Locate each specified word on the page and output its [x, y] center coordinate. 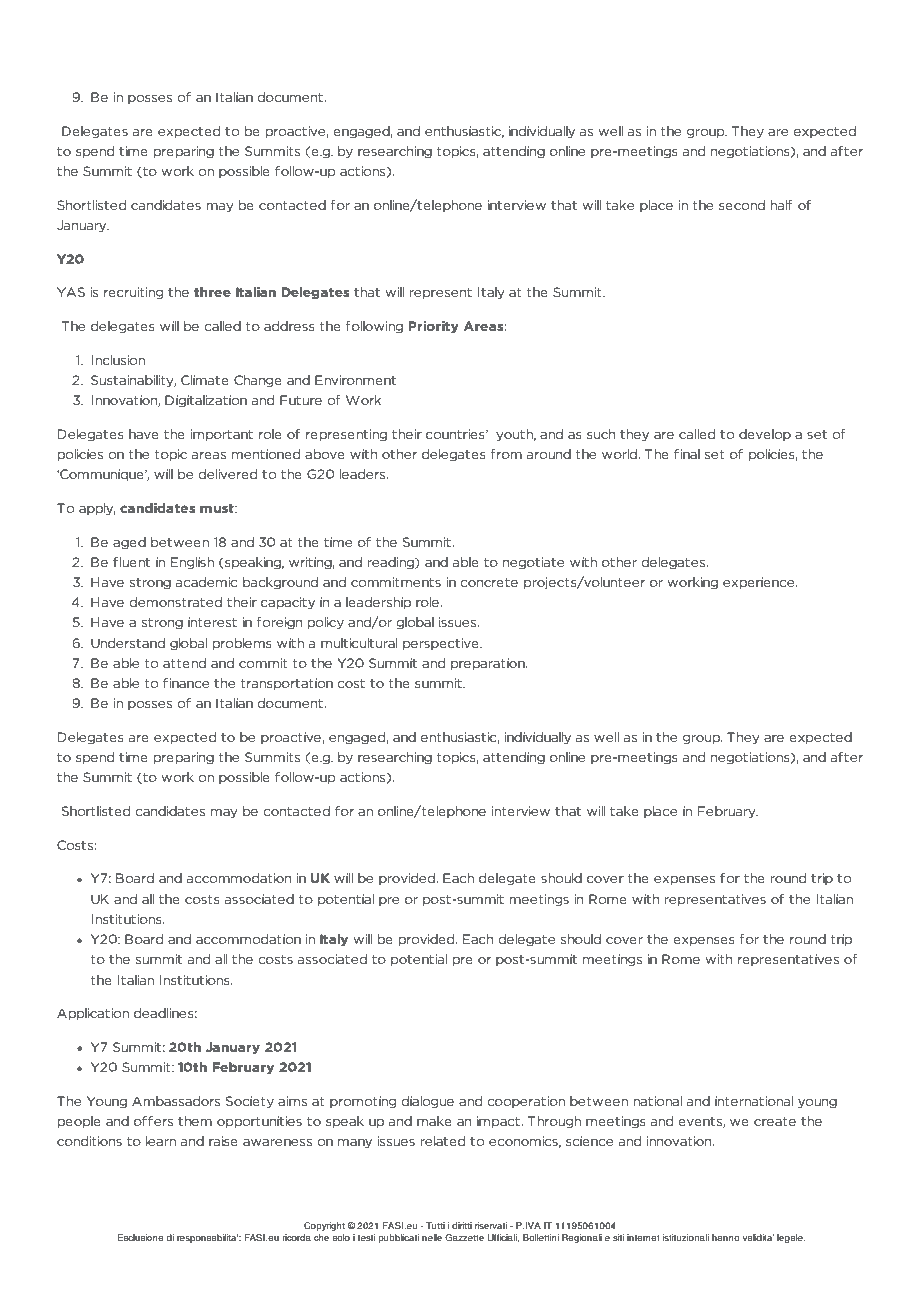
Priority [433, 327]
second [742, 205]
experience [760, 583]
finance [186, 683]
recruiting [134, 293]
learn [161, 1141]
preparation [489, 664]
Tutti [435, 1225]
